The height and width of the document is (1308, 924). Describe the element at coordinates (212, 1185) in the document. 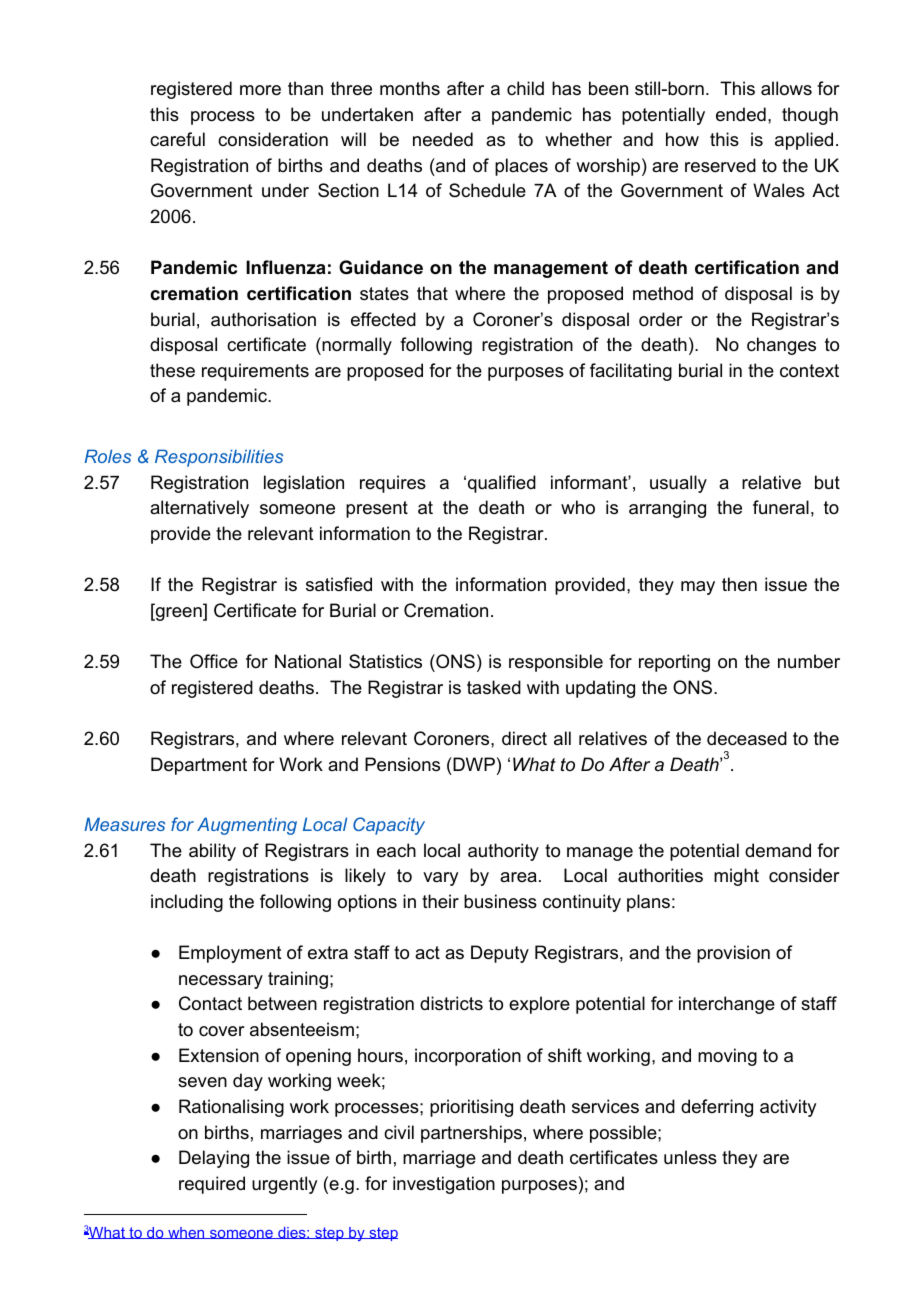

I see `required` at that location.
